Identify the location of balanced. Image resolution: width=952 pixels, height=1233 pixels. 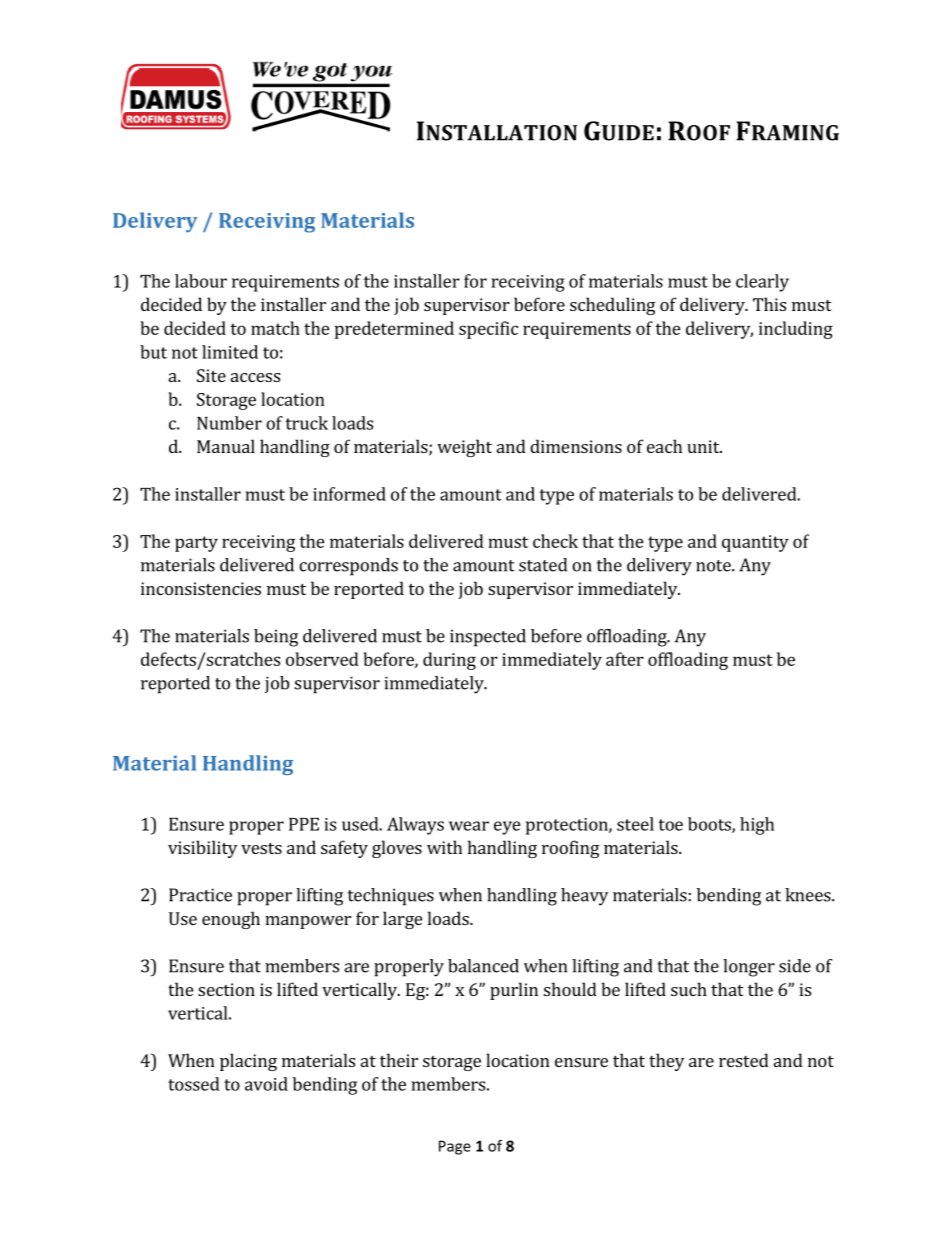
(483, 966).
